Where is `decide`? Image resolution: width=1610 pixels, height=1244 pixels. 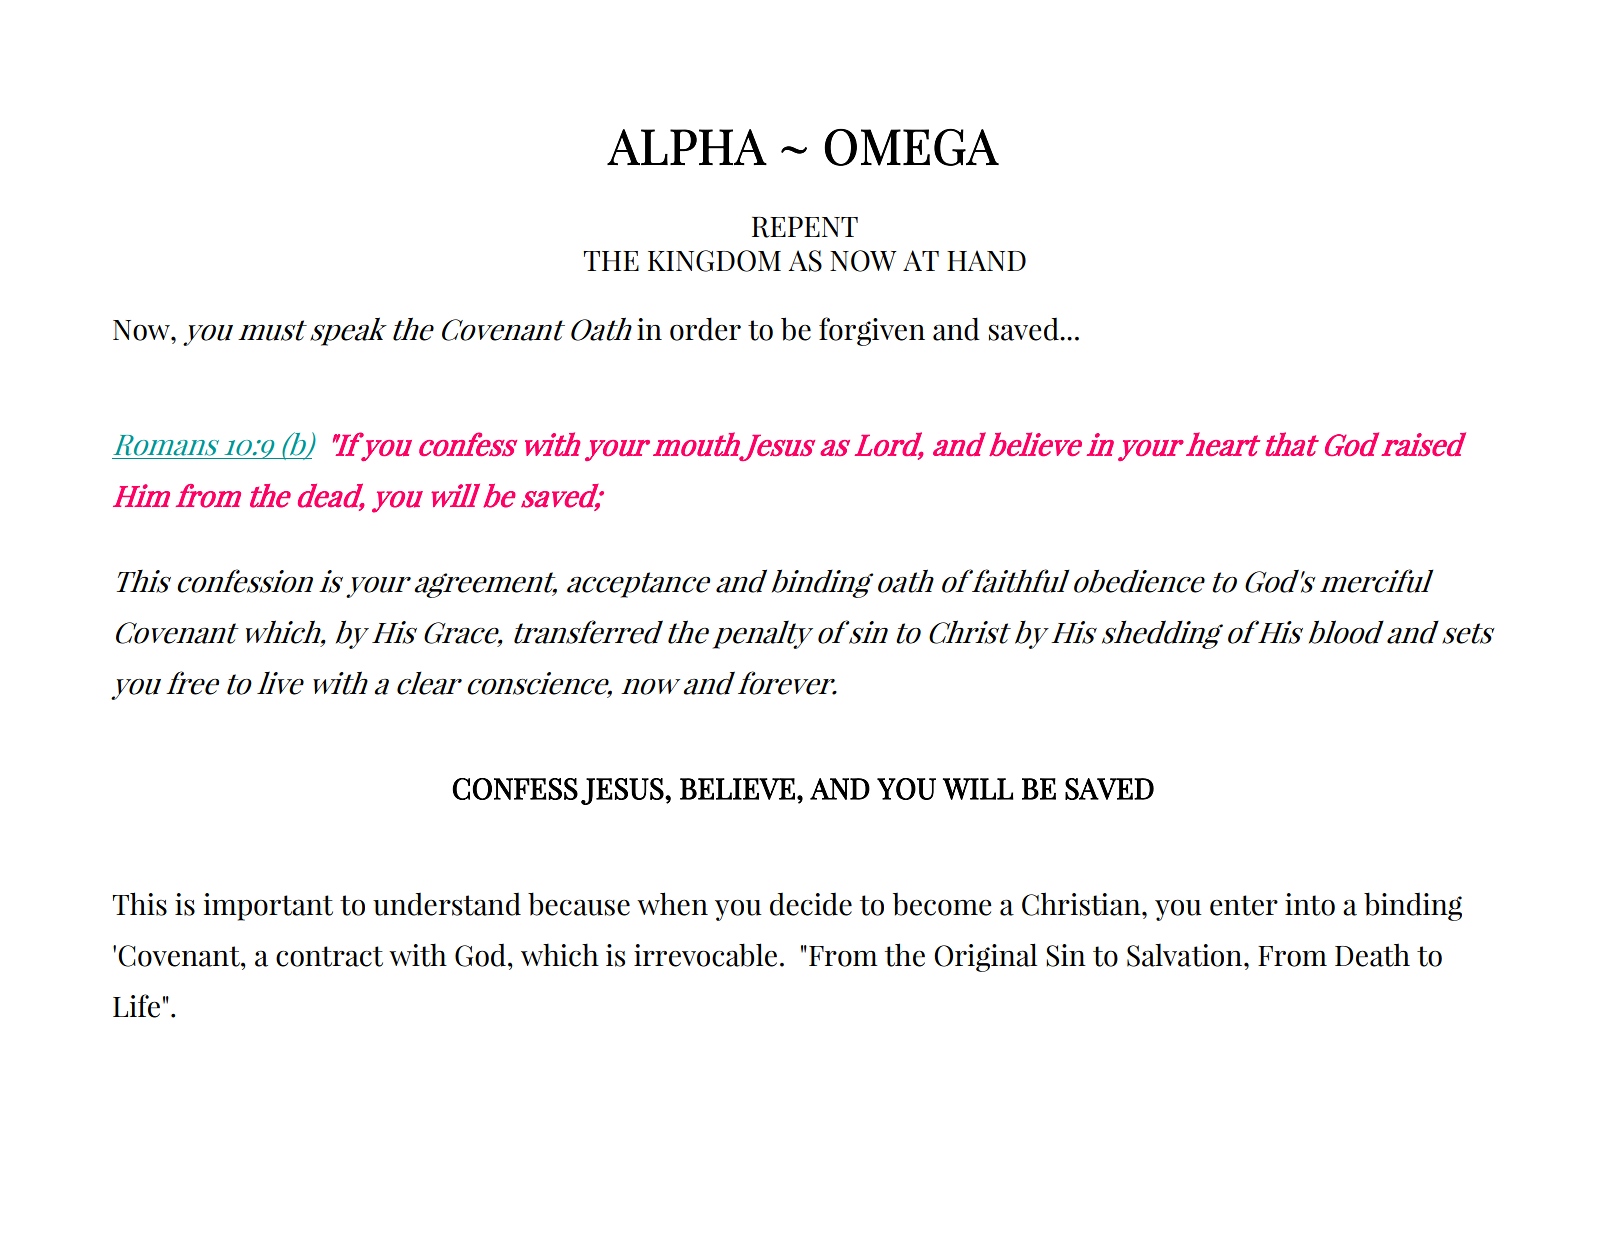
decide is located at coordinates (811, 904).
